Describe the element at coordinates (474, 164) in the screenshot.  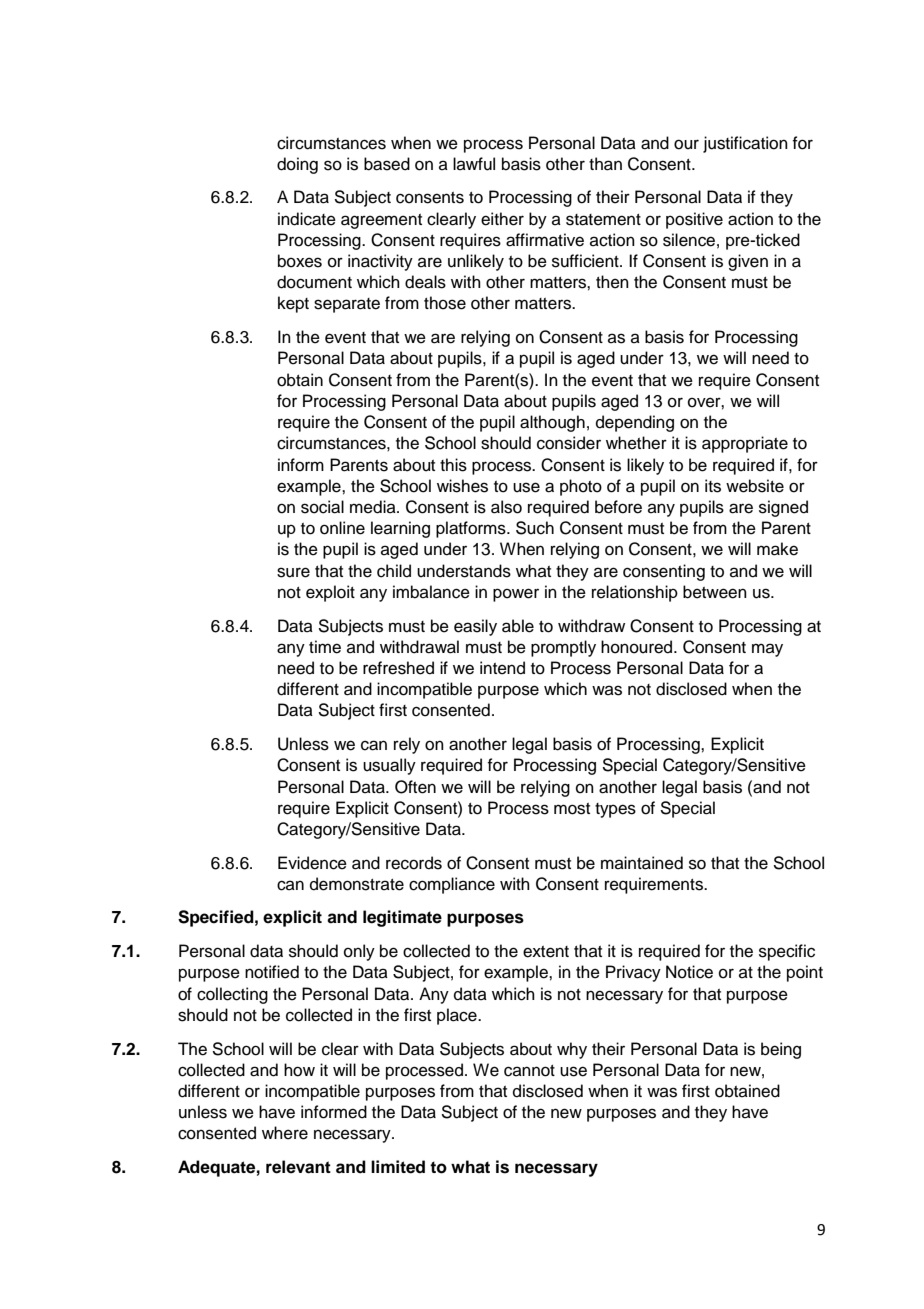
I see `lawful` at that location.
